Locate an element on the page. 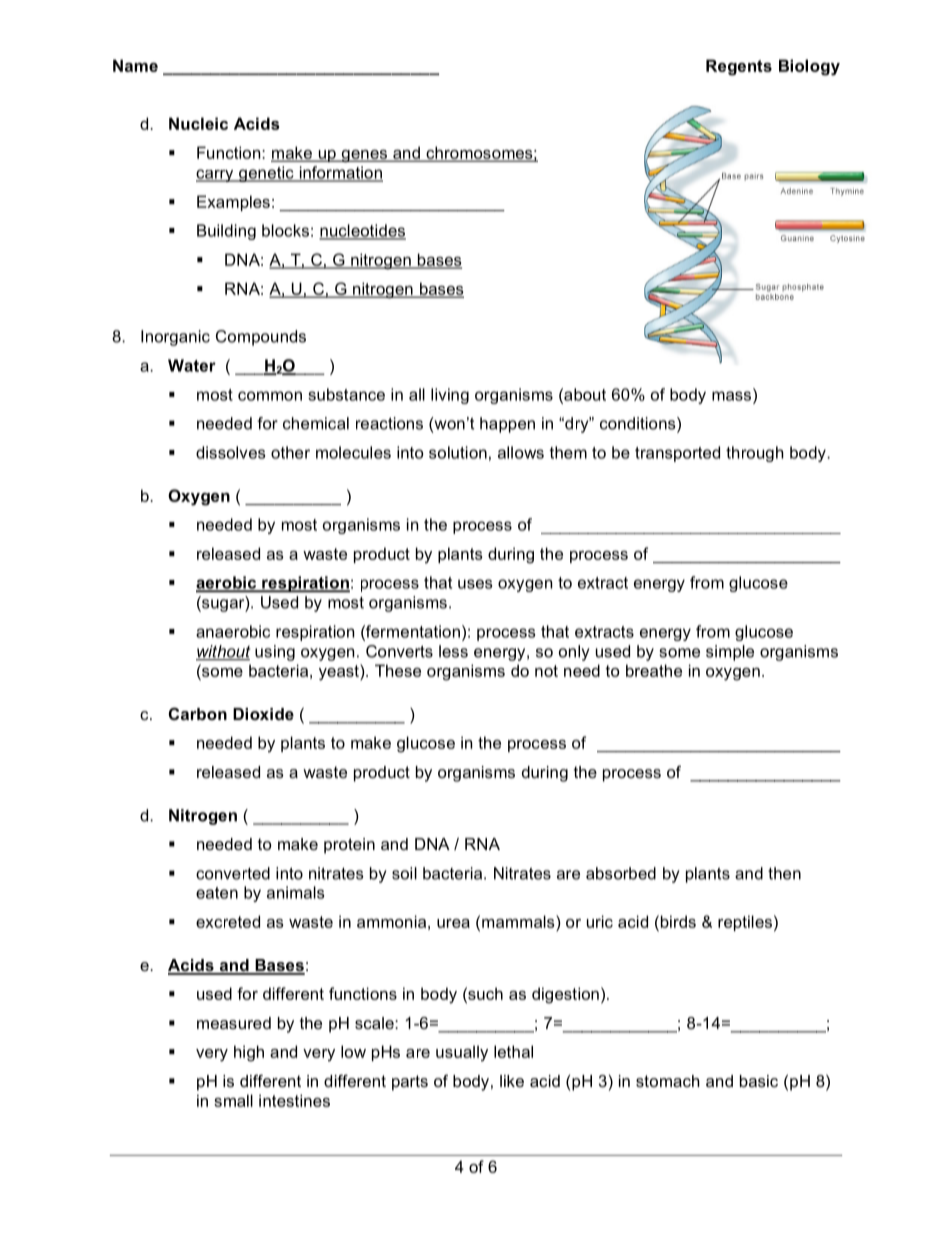  Nucleic is located at coordinates (198, 123).
